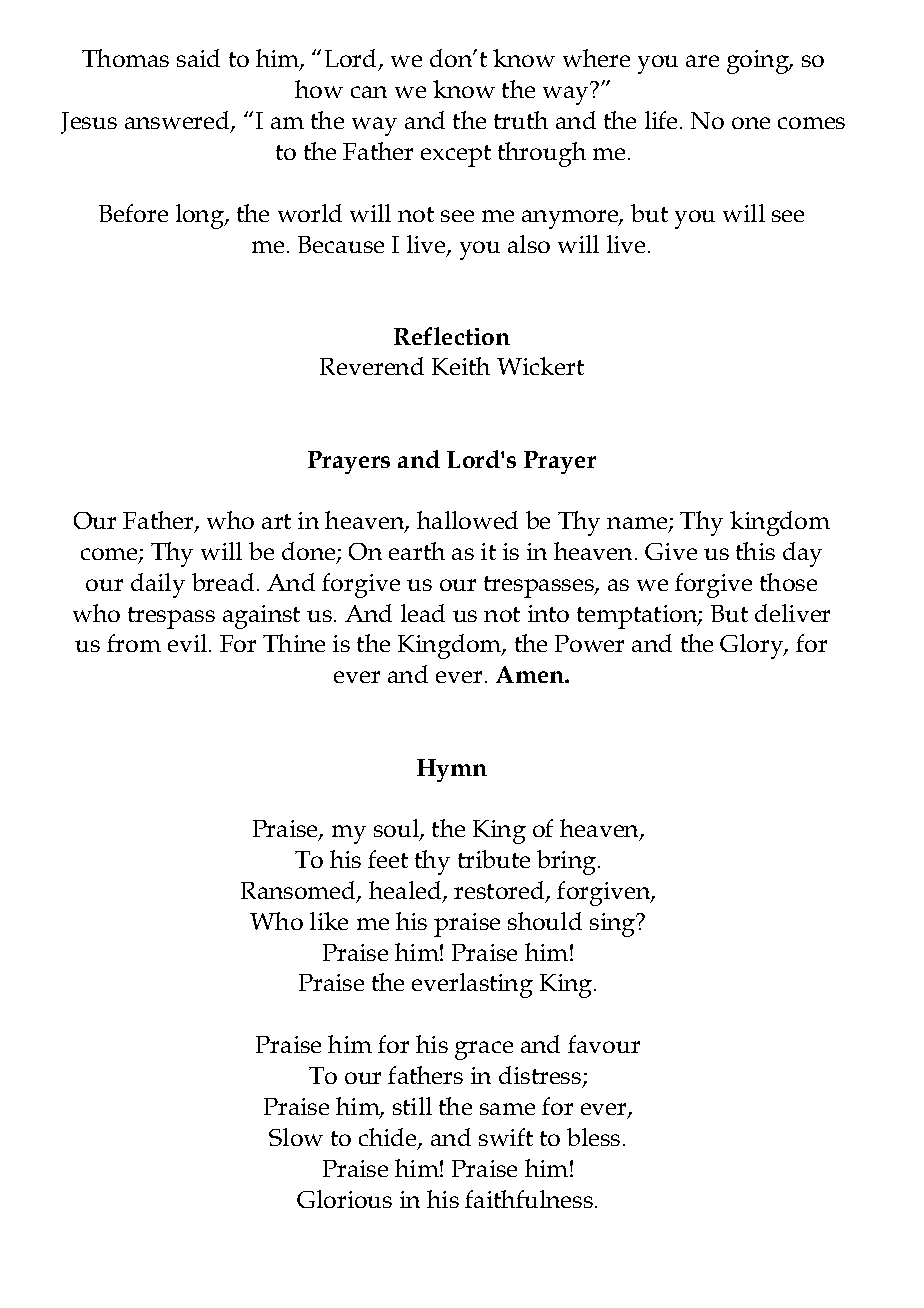  I want to click on Slow, so click(296, 1137).
